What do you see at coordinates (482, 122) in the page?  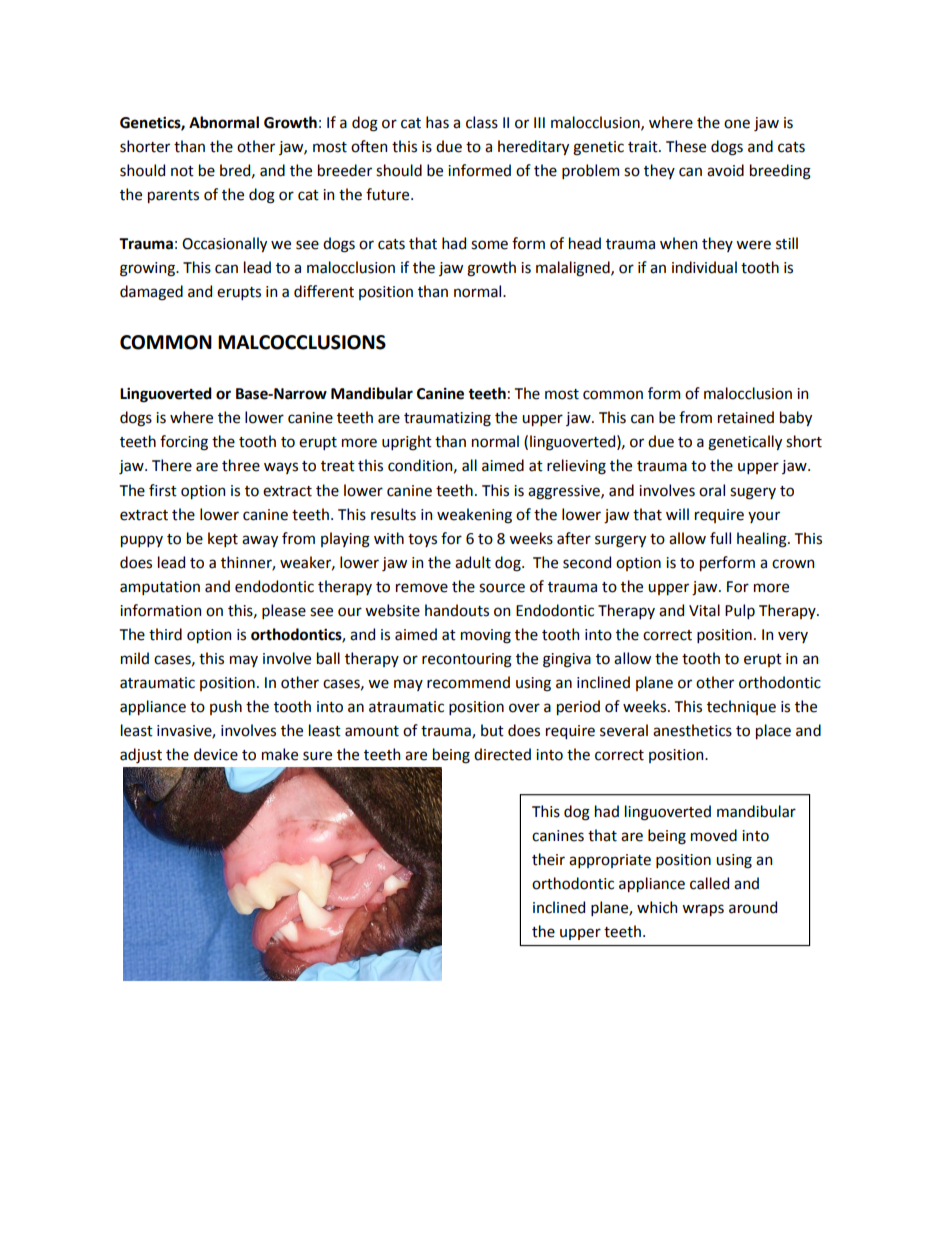 I see `class` at bounding box center [482, 122].
